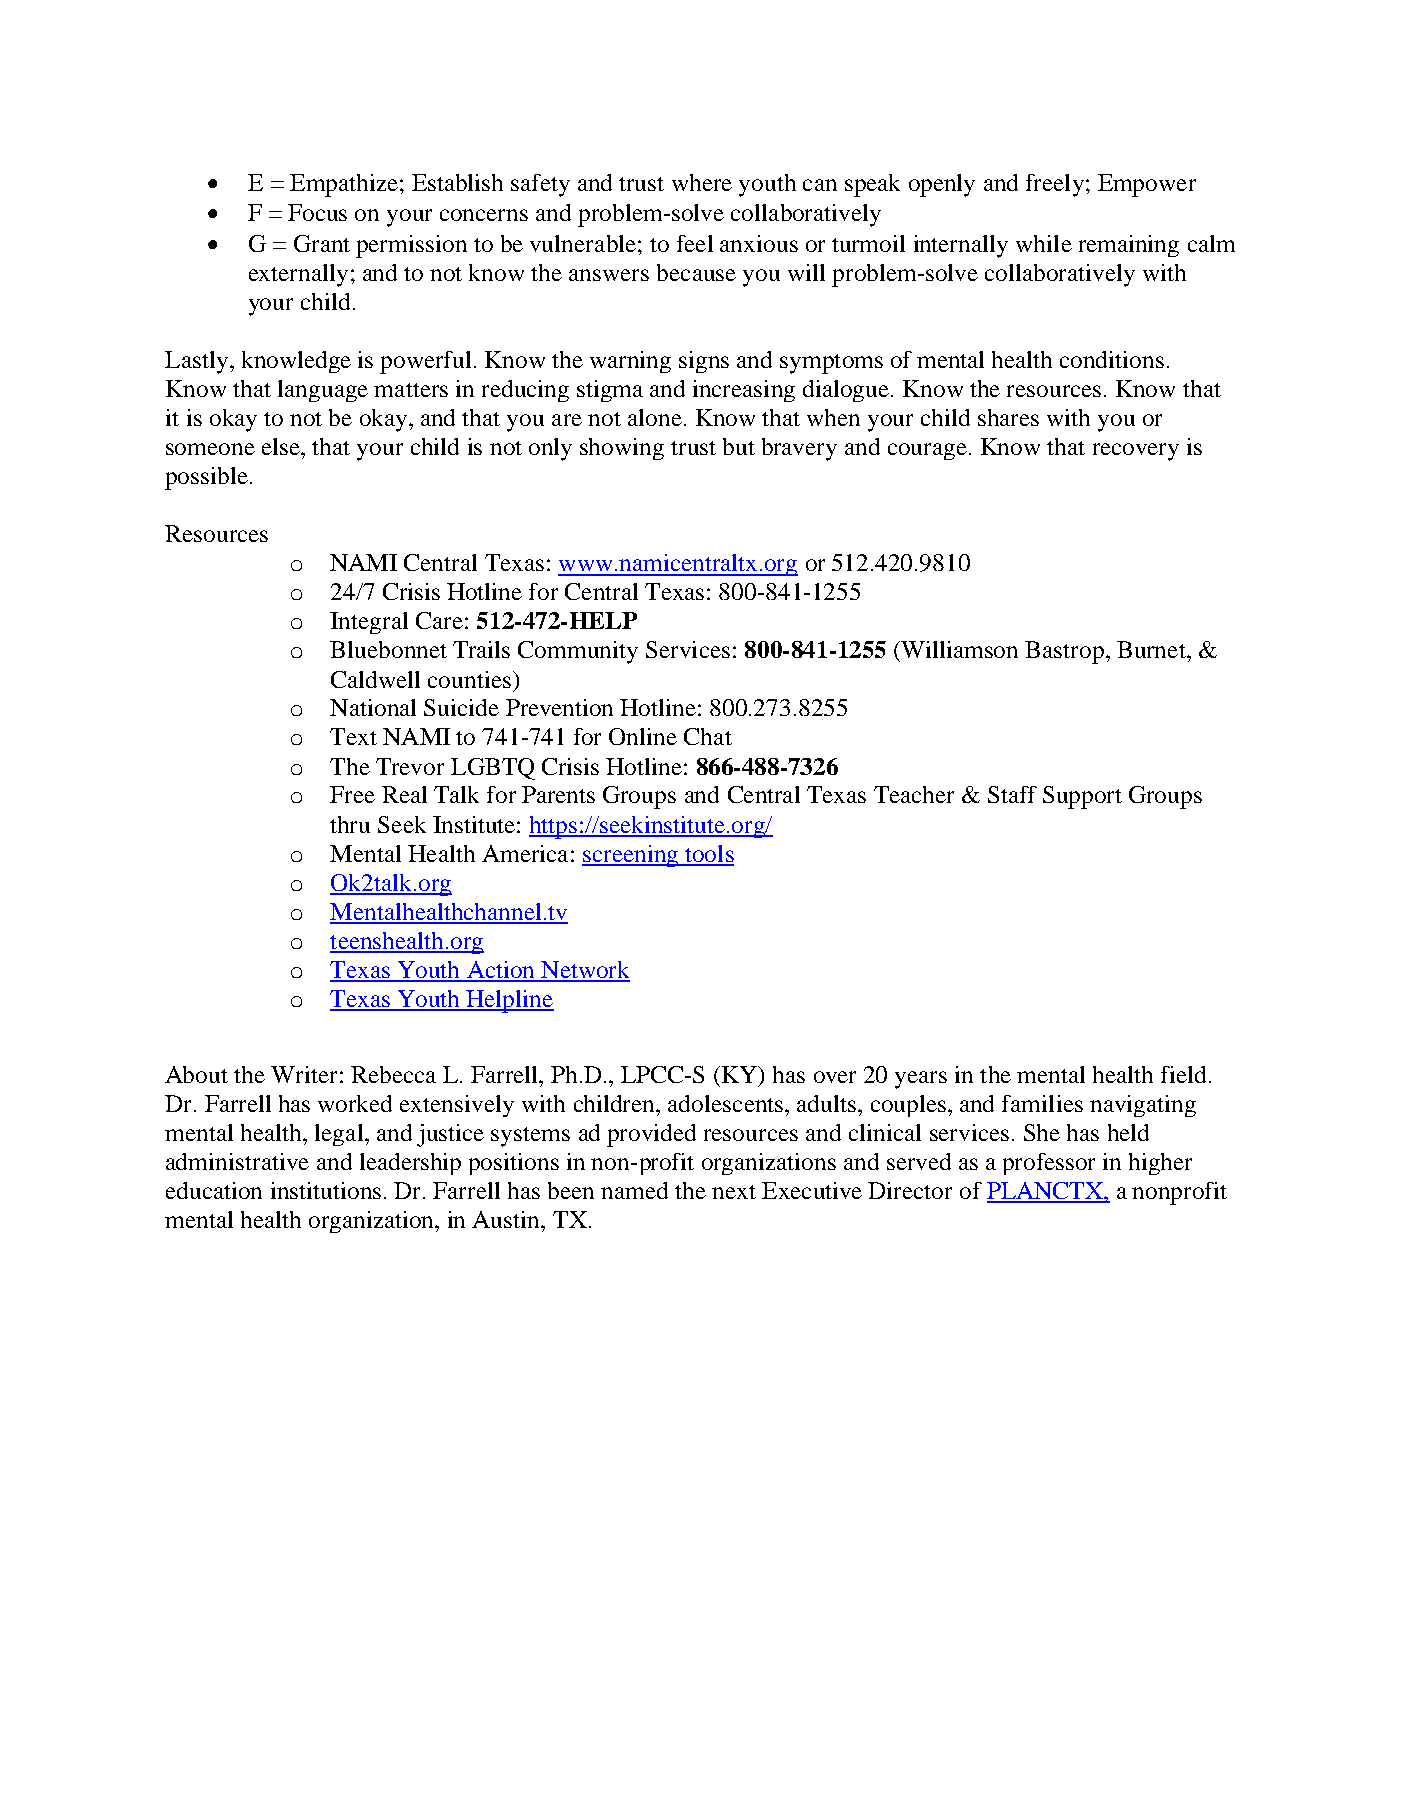 This screenshot has width=1404, height=1817. Describe the element at coordinates (1082, 797) in the screenshot. I see `Support` at that location.
